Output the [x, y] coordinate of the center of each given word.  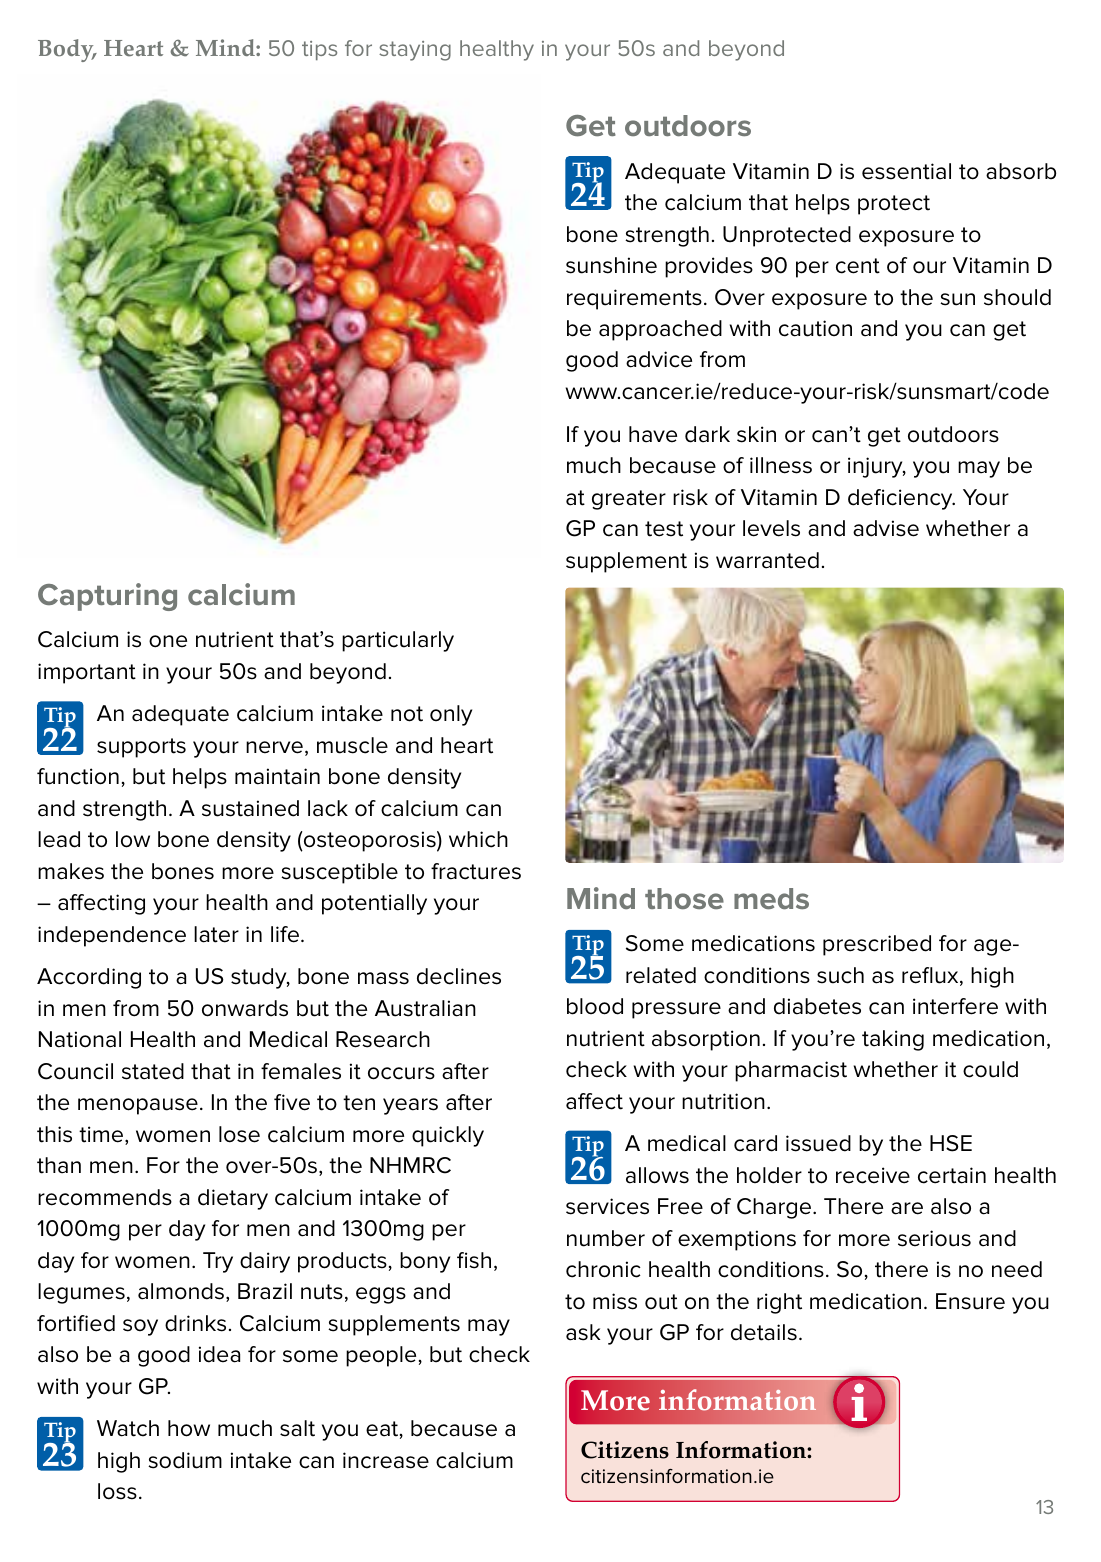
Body [67, 50]
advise [886, 528]
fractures [476, 871]
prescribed [877, 945]
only [451, 715]
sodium [185, 1460]
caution [815, 328]
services [607, 1206]
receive [873, 1175]
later [216, 934]
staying [415, 51]
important [87, 673]
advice [659, 359]
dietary [233, 1199]
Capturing [107, 597]
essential [906, 171]
